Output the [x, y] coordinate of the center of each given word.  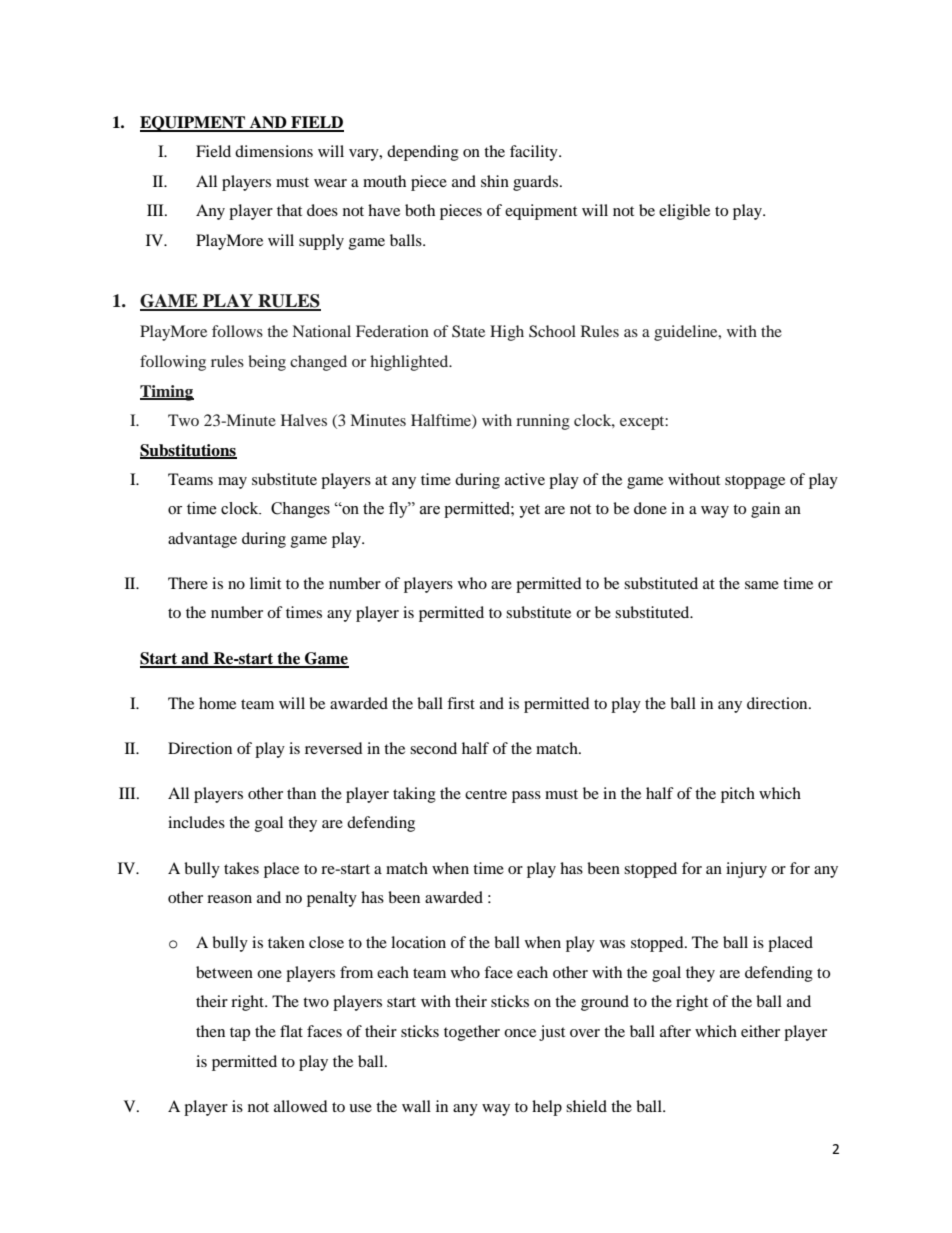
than [301, 793]
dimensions [274, 151]
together [472, 1033]
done [650, 508]
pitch [738, 795]
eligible [684, 212]
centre [486, 794]
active [525, 479]
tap [240, 1034]
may [232, 483]
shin [495, 181]
